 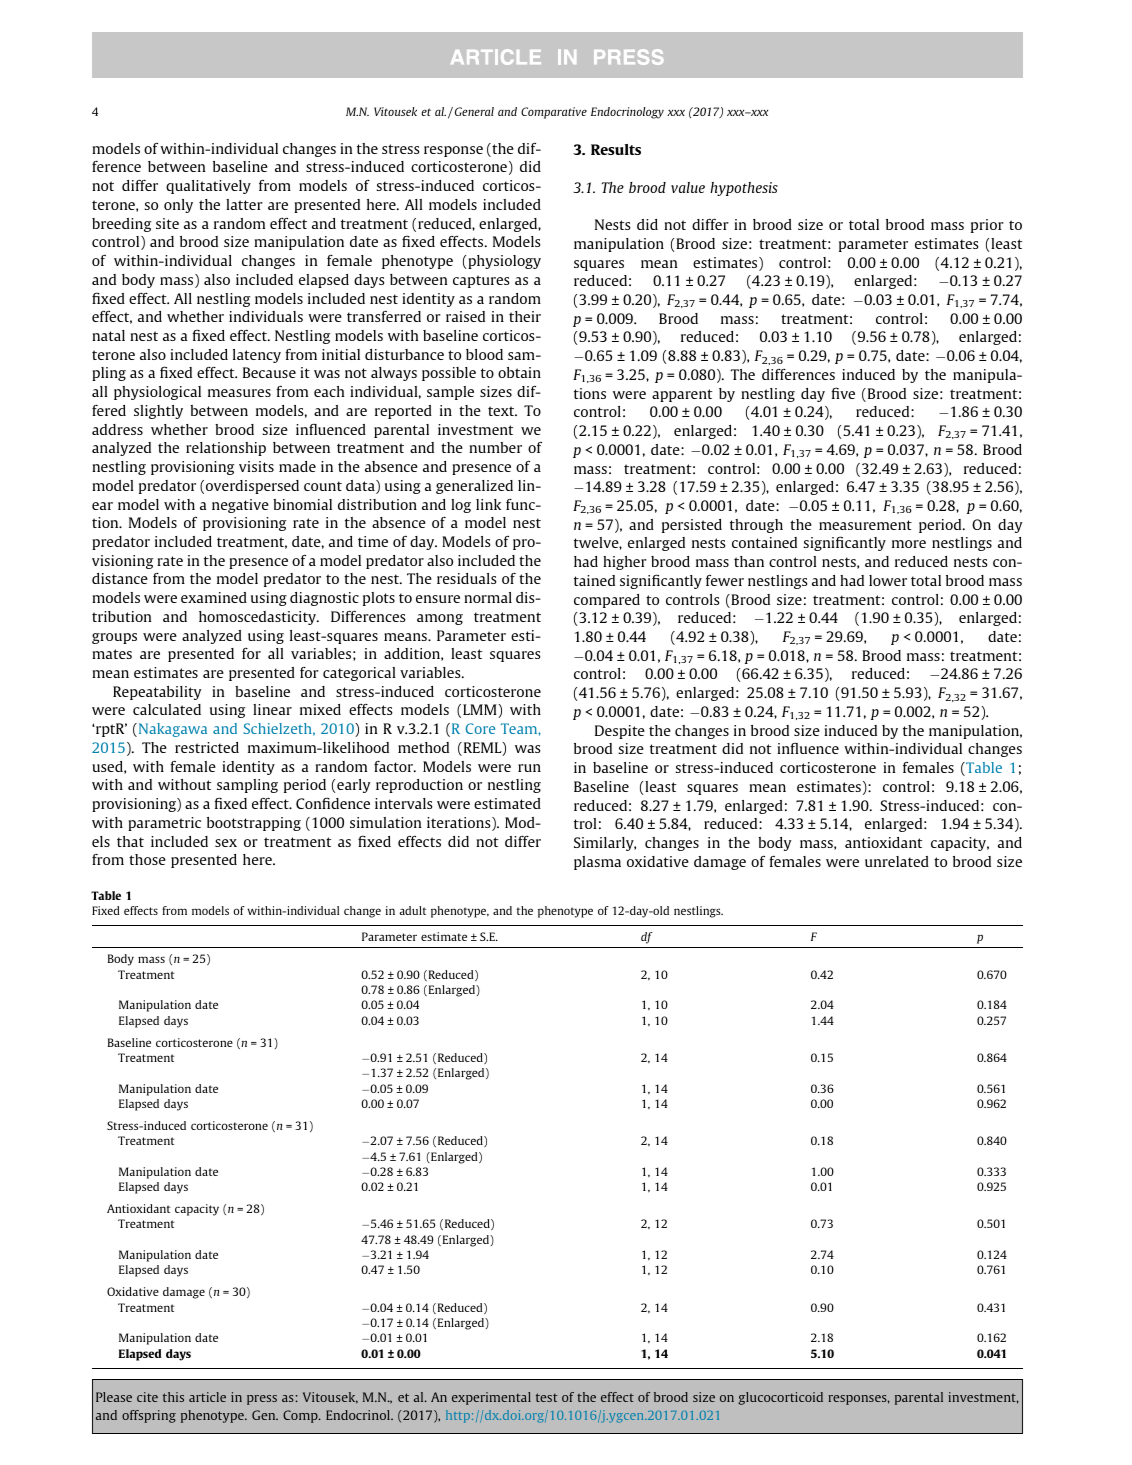 I want to click on run, so click(x=529, y=768).
